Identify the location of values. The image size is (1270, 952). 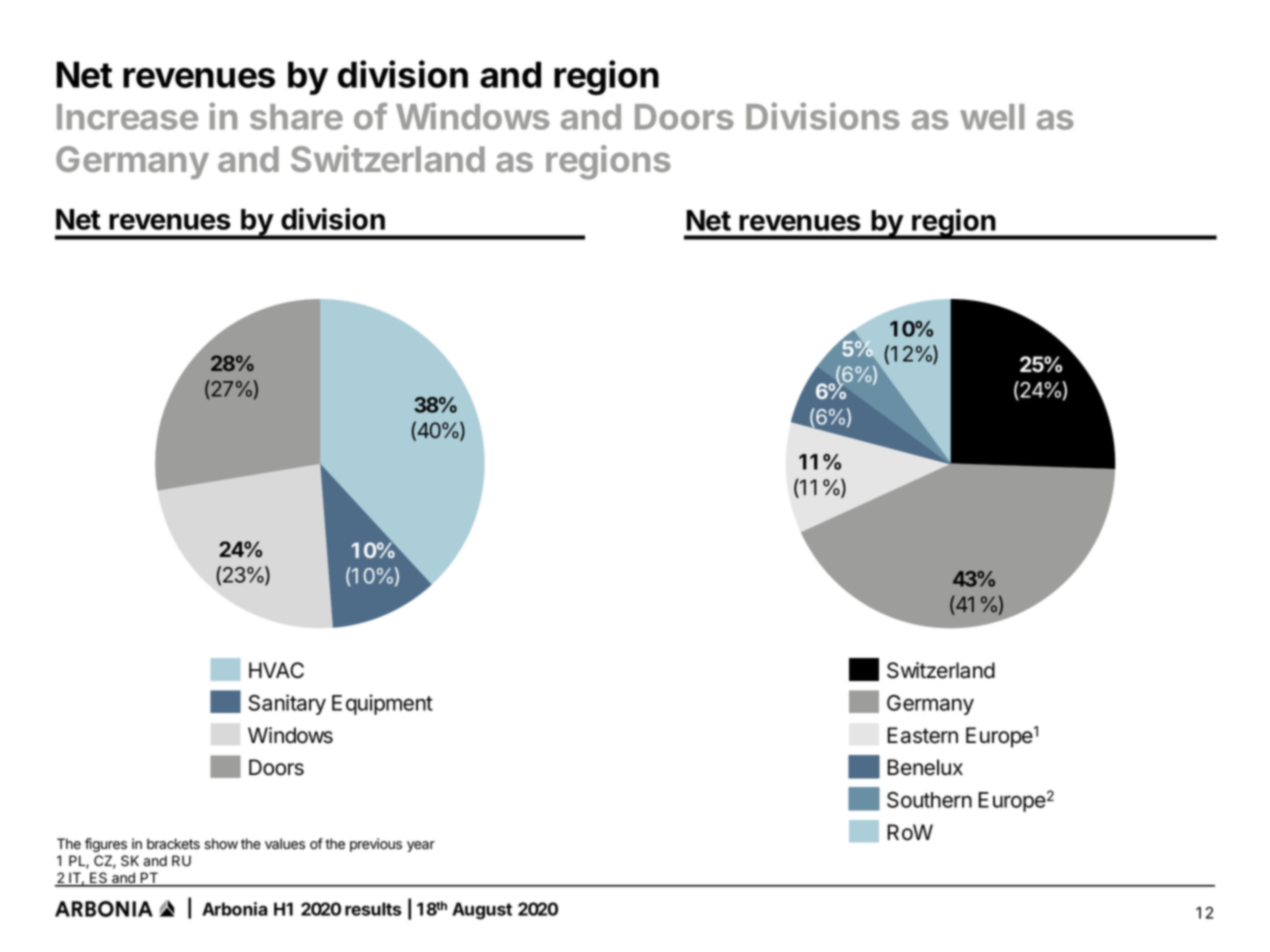
(285, 844).
